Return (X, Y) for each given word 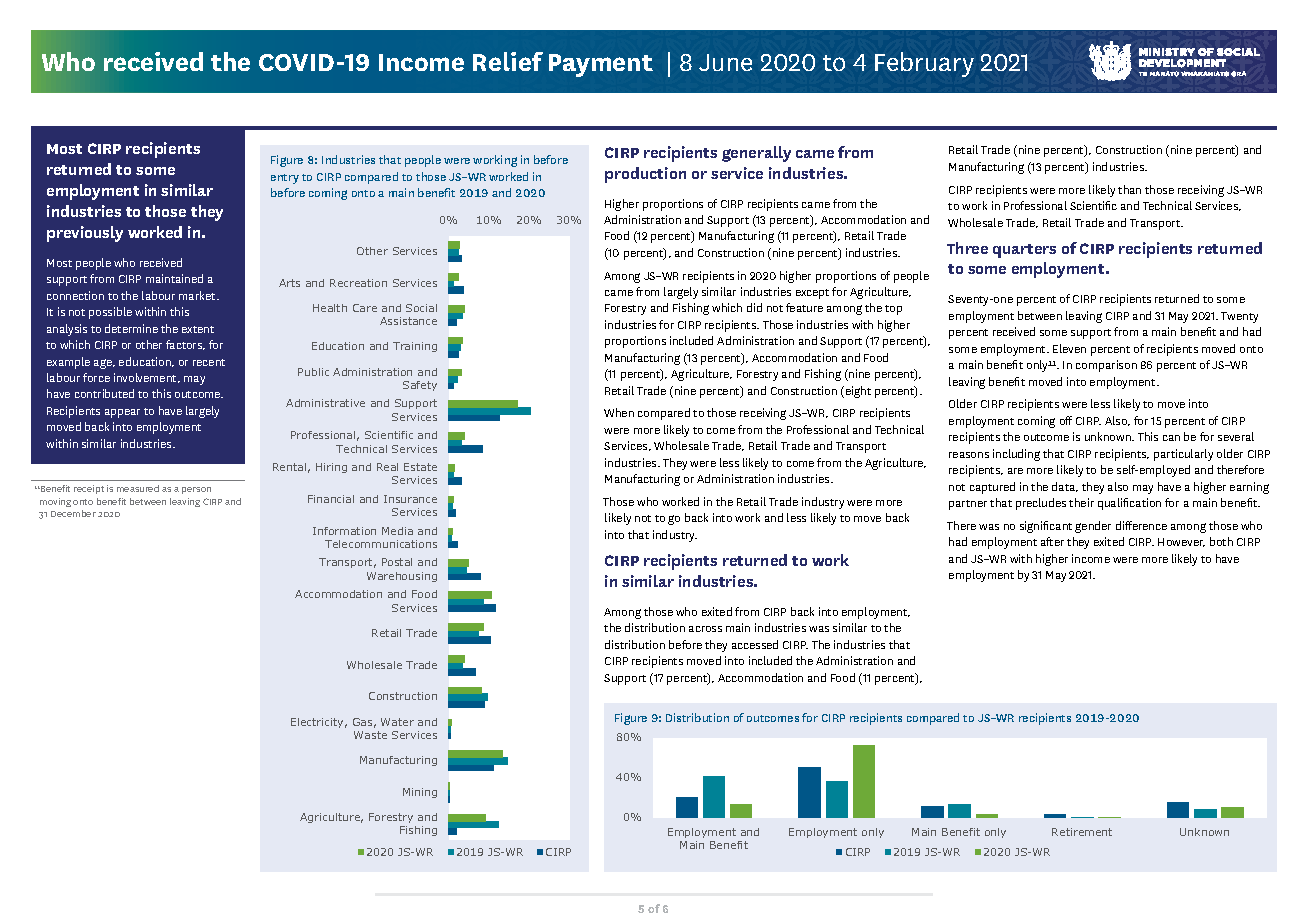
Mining (420, 793)
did (754, 307)
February (924, 64)
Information (344, 531)
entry (285, 179)
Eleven (1069, 348)
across (705, 629)
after (1052, 541)
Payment (601, 65)
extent (198, 329)
